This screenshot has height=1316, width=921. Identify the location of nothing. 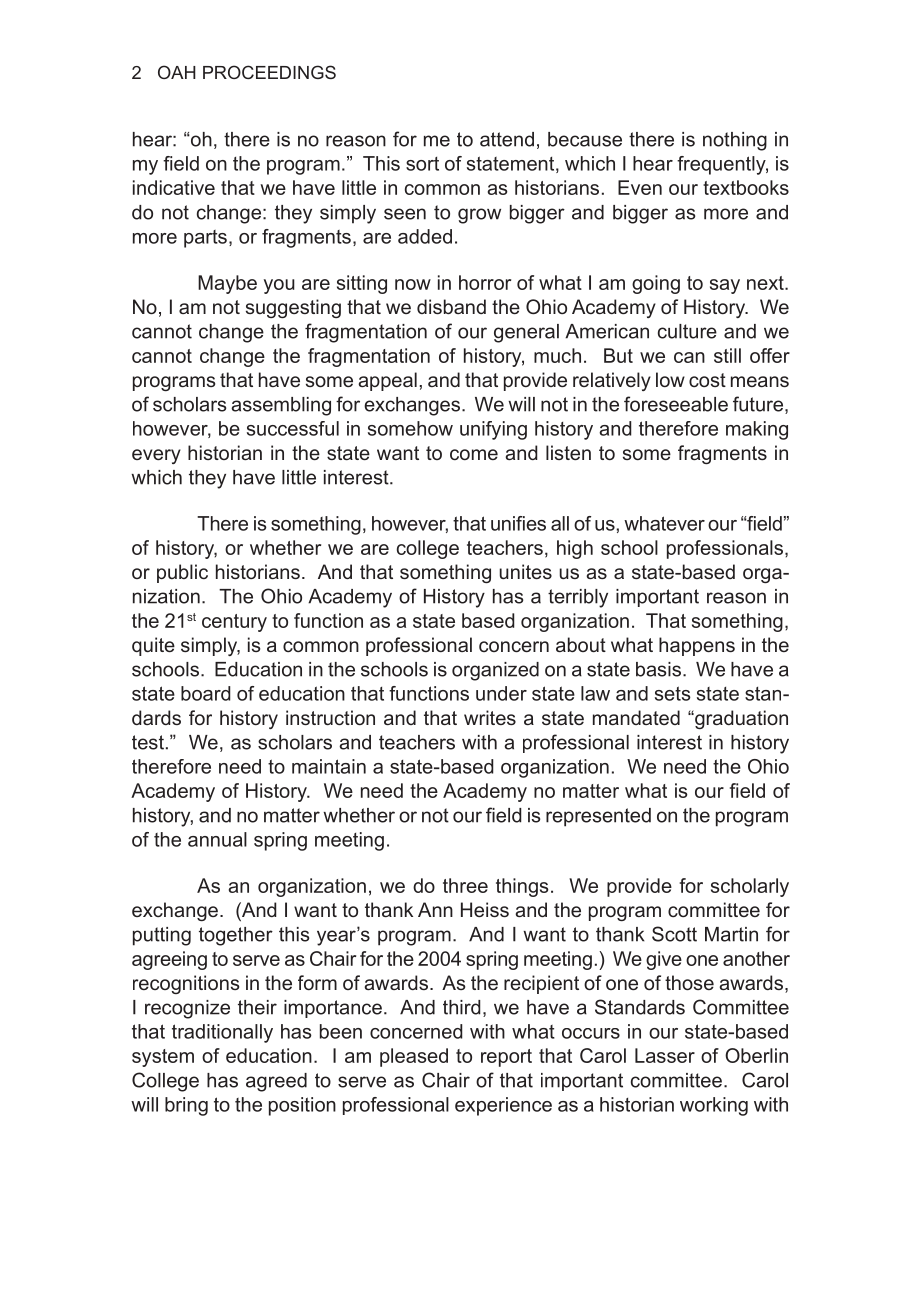
(735, 141).
